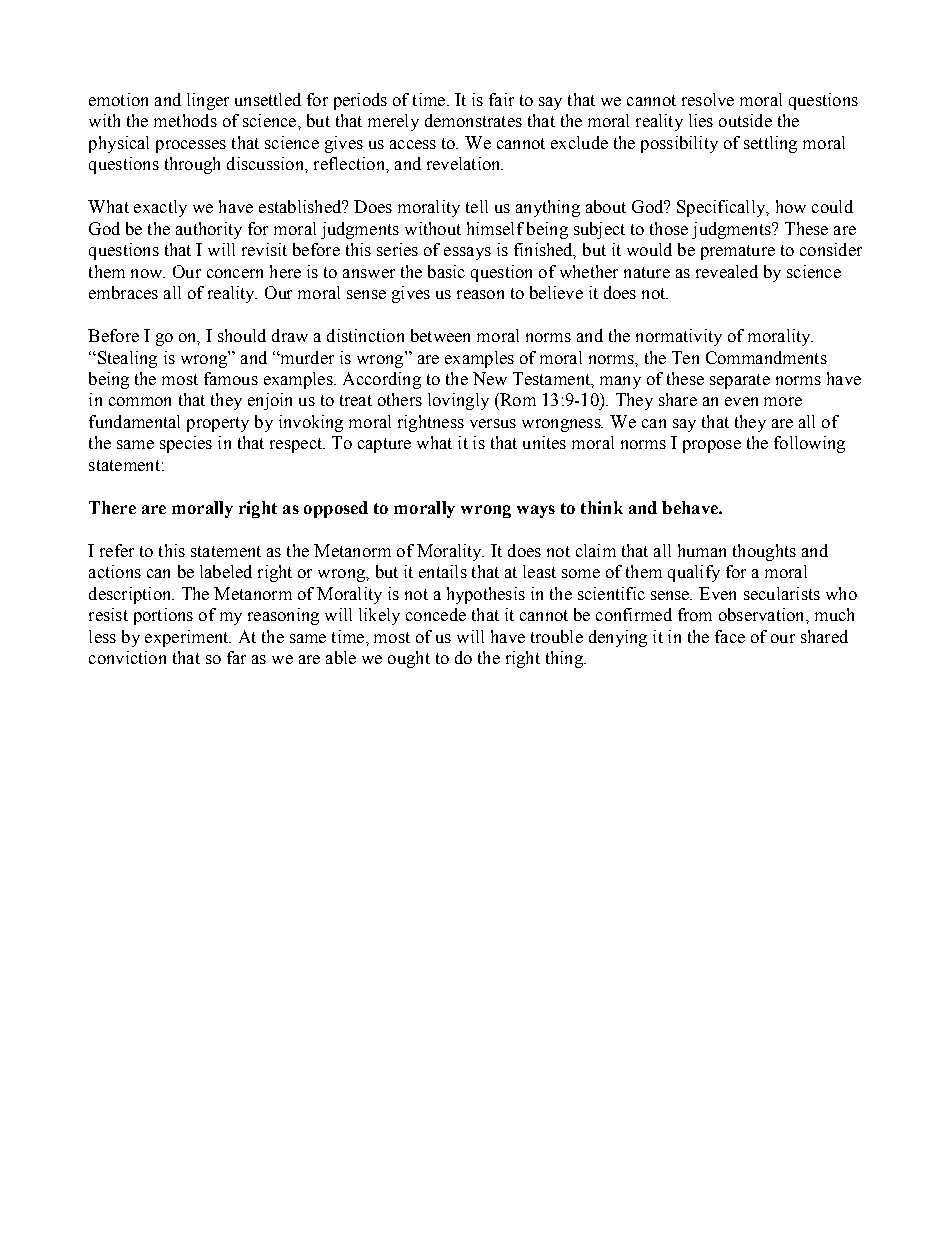 The height and width of the screenshot is (1233, 952). I want to click on demonstrates, so click(473, 120).
